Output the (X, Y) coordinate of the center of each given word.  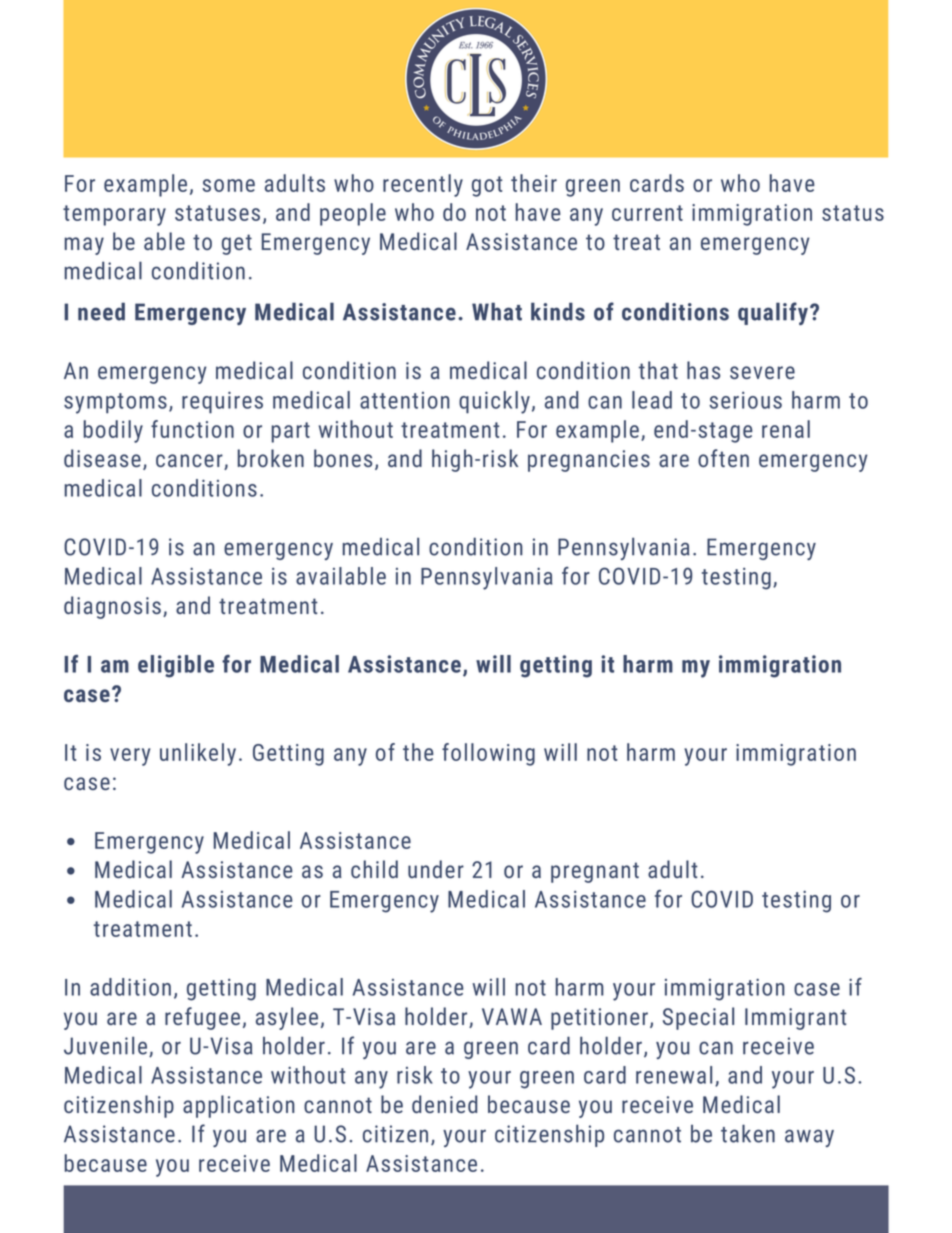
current (647, 213)
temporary (114, 215)
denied (444, 1104)
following (488, 754)
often (723, 458)
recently (423, 185)
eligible (176, 666)
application (238, 1106)
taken (748, 1133)
